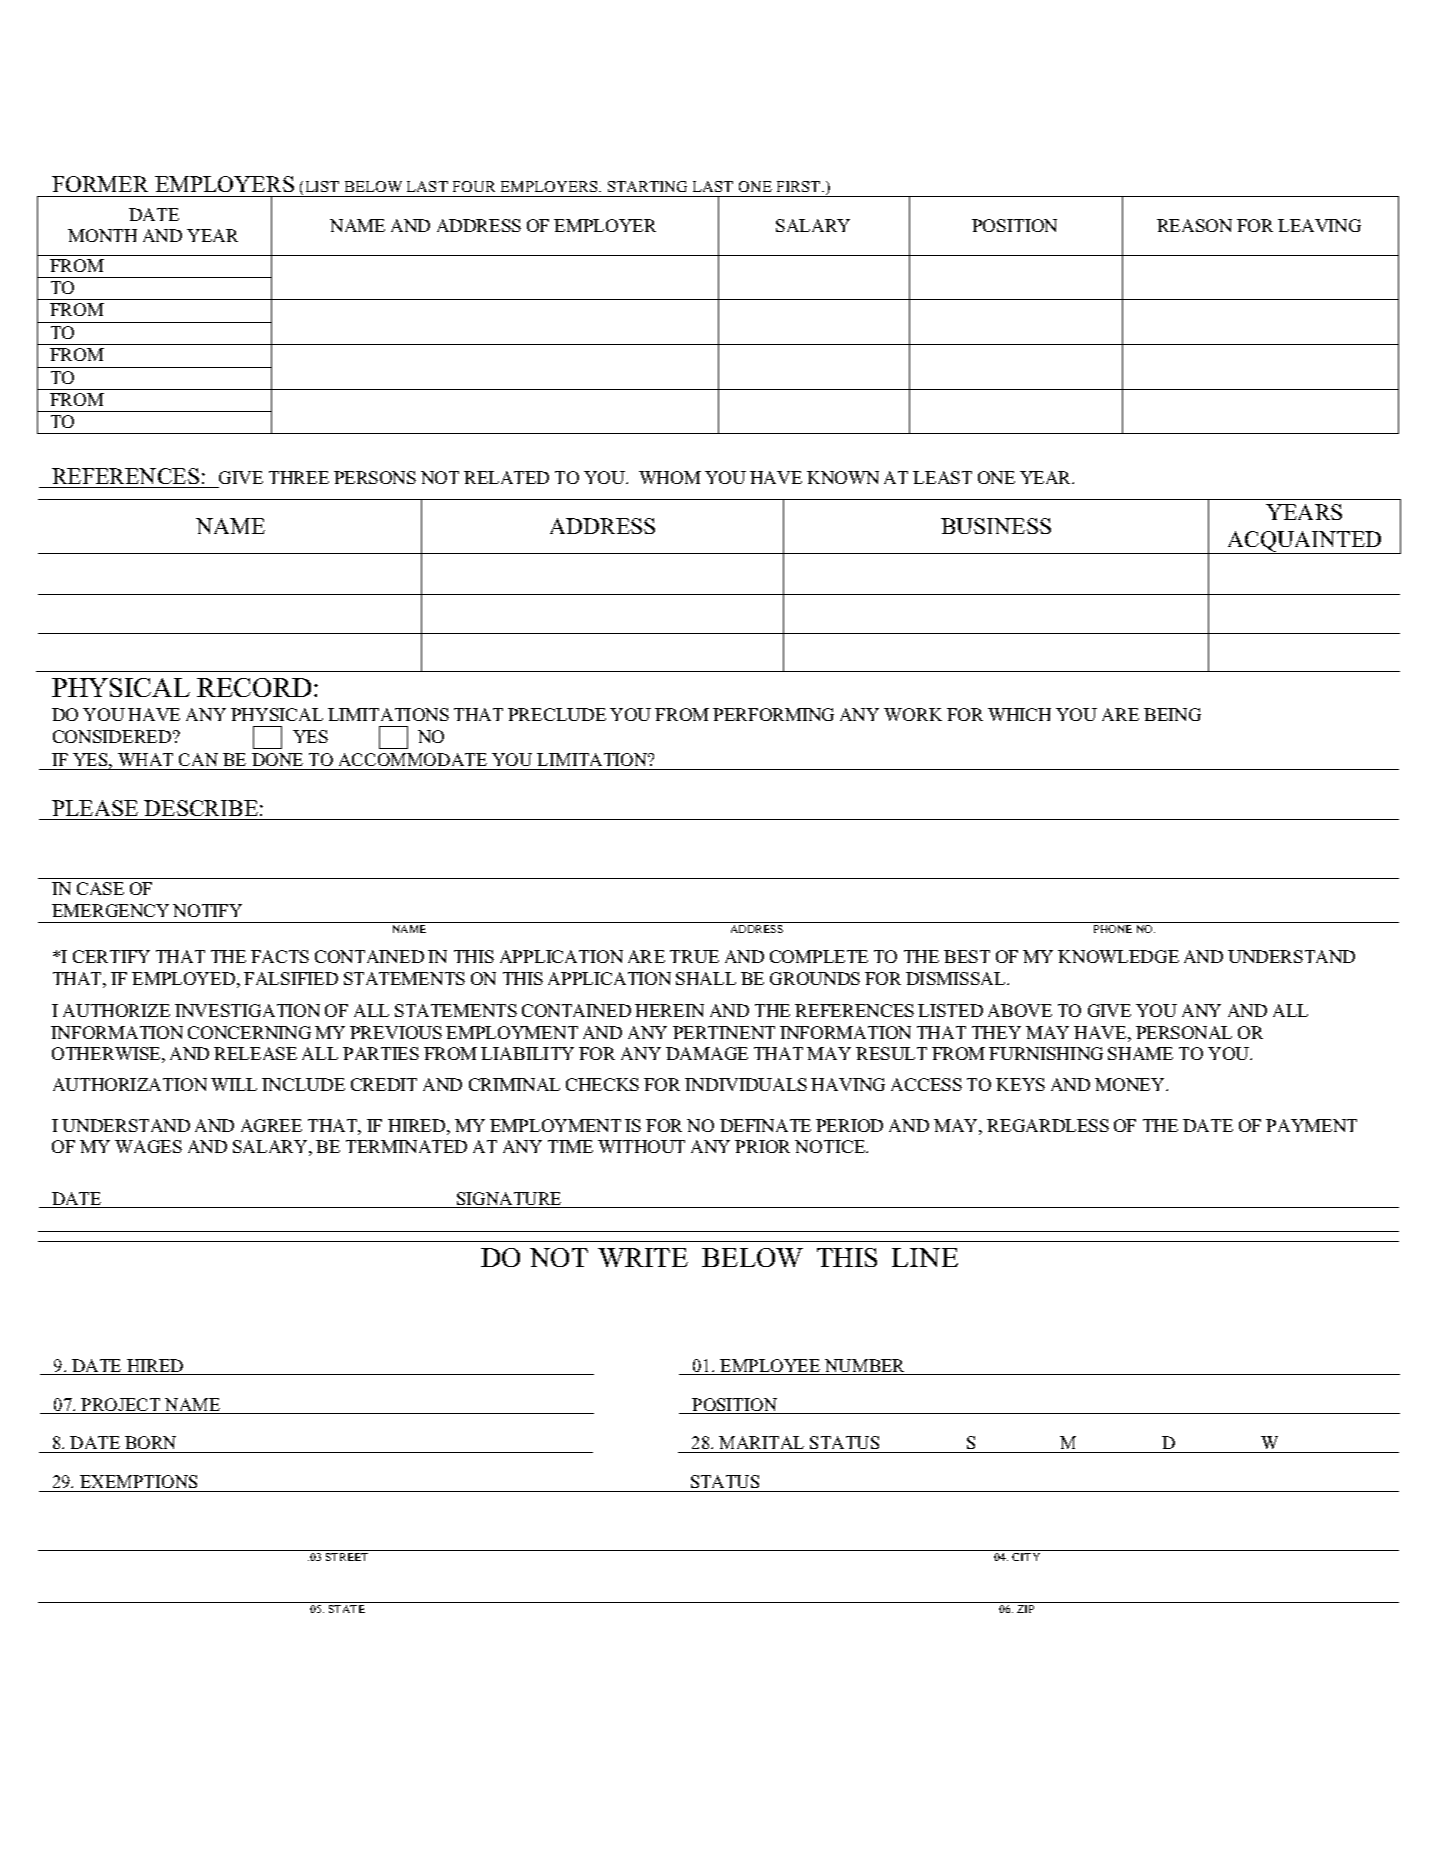 The width and height of the screenshot is (1446, 1871). Describe the element at coordinates (1172, 714) in the screenshot. I see `BEING` at that location.
